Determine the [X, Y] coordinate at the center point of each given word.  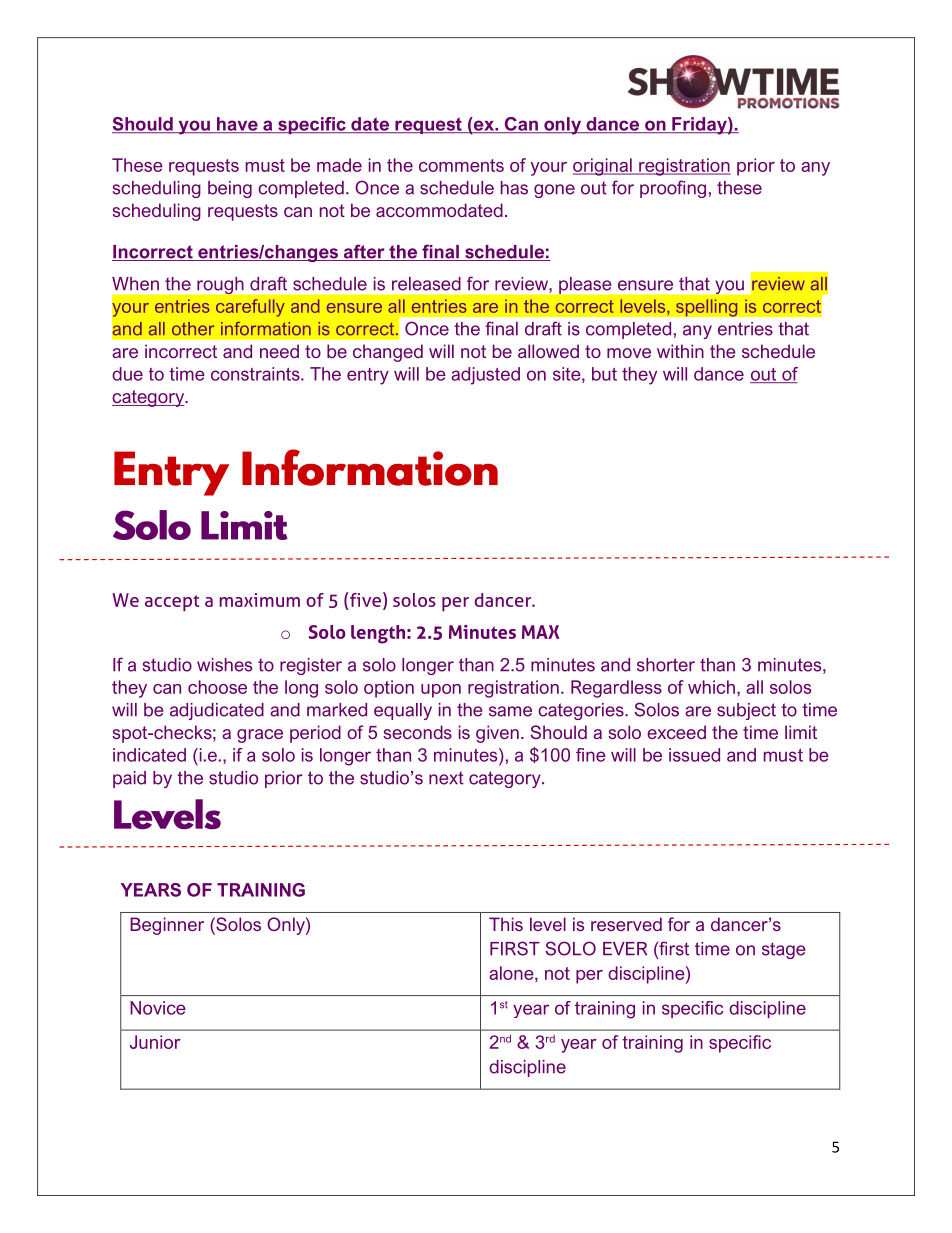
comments [461, 165]
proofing [673, 189]
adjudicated [217, 711]
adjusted [485, 376]
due [127, 374]
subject [746, 711]
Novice [158, 1008]
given [497, 734]
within [680, 351]
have [237, 125]
